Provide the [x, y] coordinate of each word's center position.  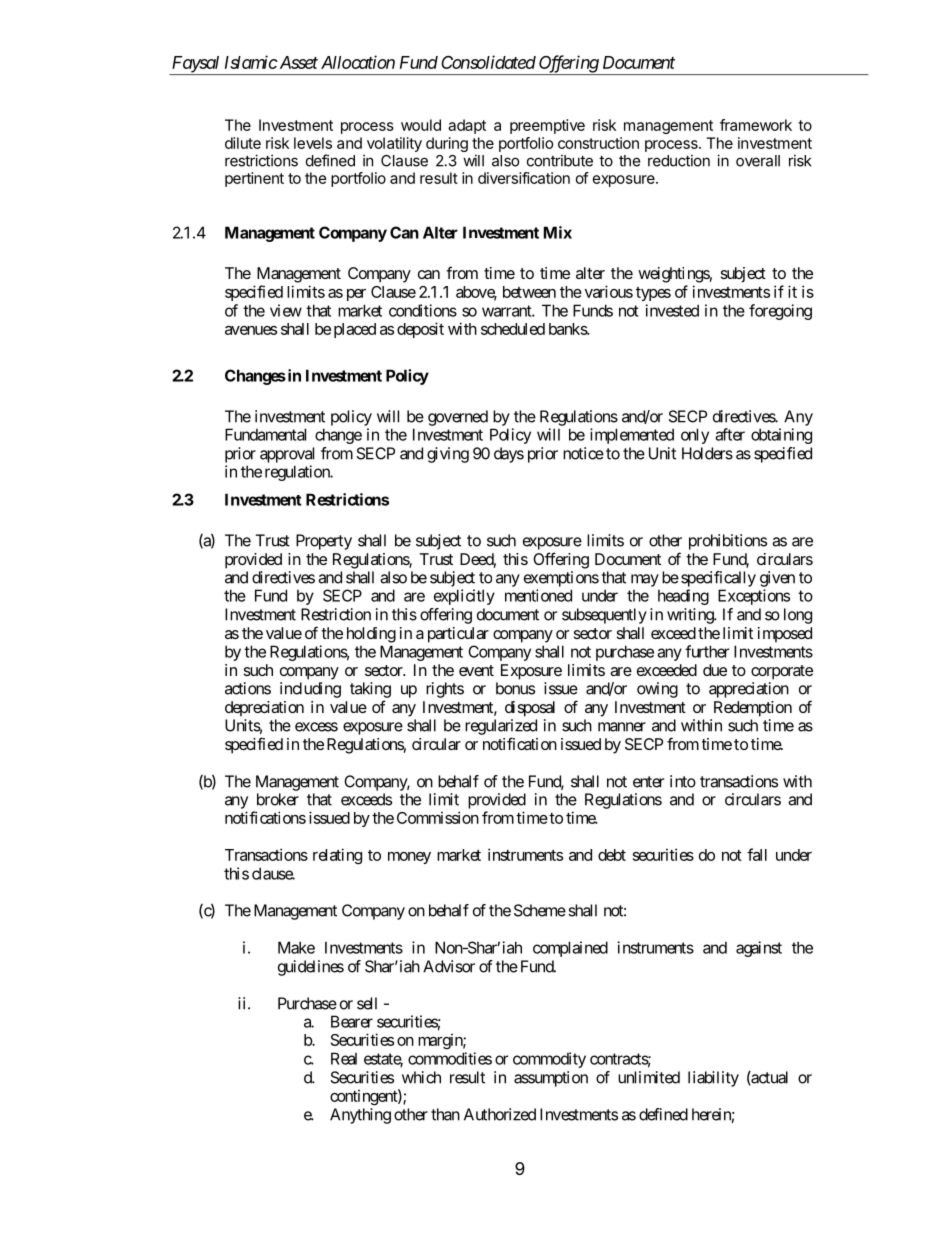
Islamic [251, 62]
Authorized [500, 1114]
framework [756, 125]
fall [757, 854]
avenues [251, 330]
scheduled [513, 329]
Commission [438, 817]
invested [672, 310]
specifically [718, 579]
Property [324, 542]
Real [344, 1058]
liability [713, 1079]
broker [278, 799]
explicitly [464, 597]
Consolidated [488, 62]
